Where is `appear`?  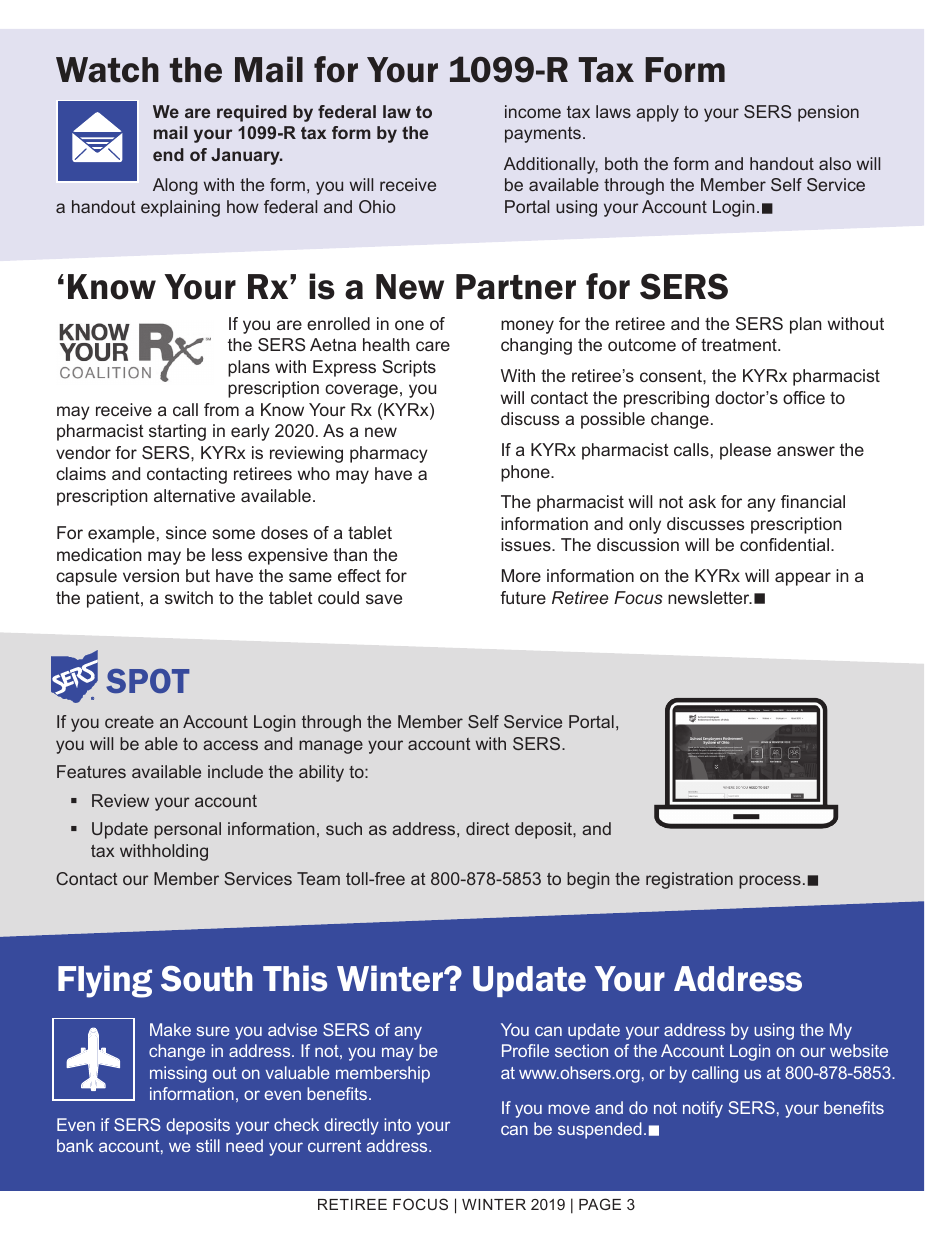 appear is located at coordinates (803, 579).
